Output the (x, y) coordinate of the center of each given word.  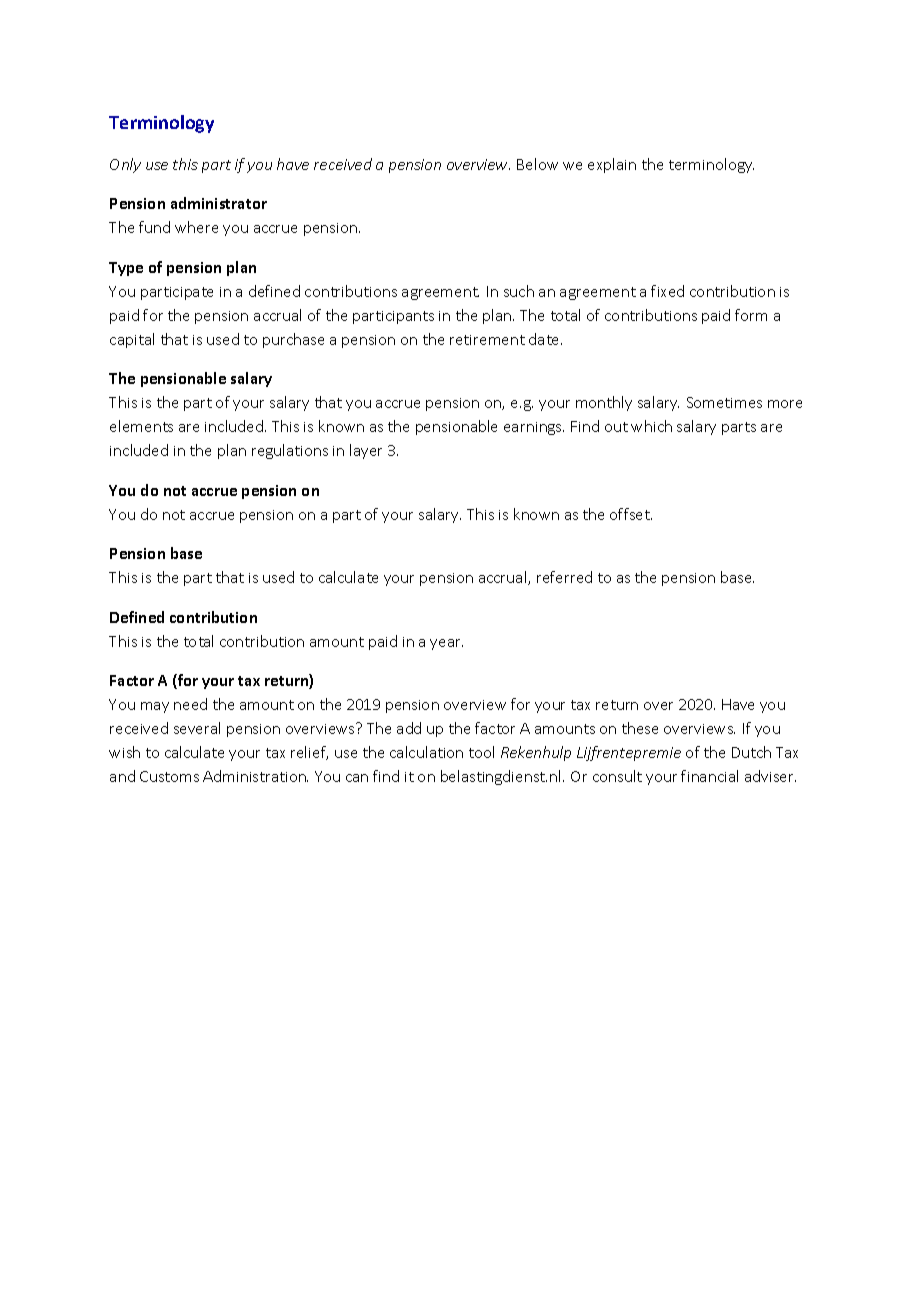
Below (537, 164)
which (651, 426)
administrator (219, 203)
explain (612, 165)
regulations (290, 451)
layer (366, 451)
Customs (169, 776)
